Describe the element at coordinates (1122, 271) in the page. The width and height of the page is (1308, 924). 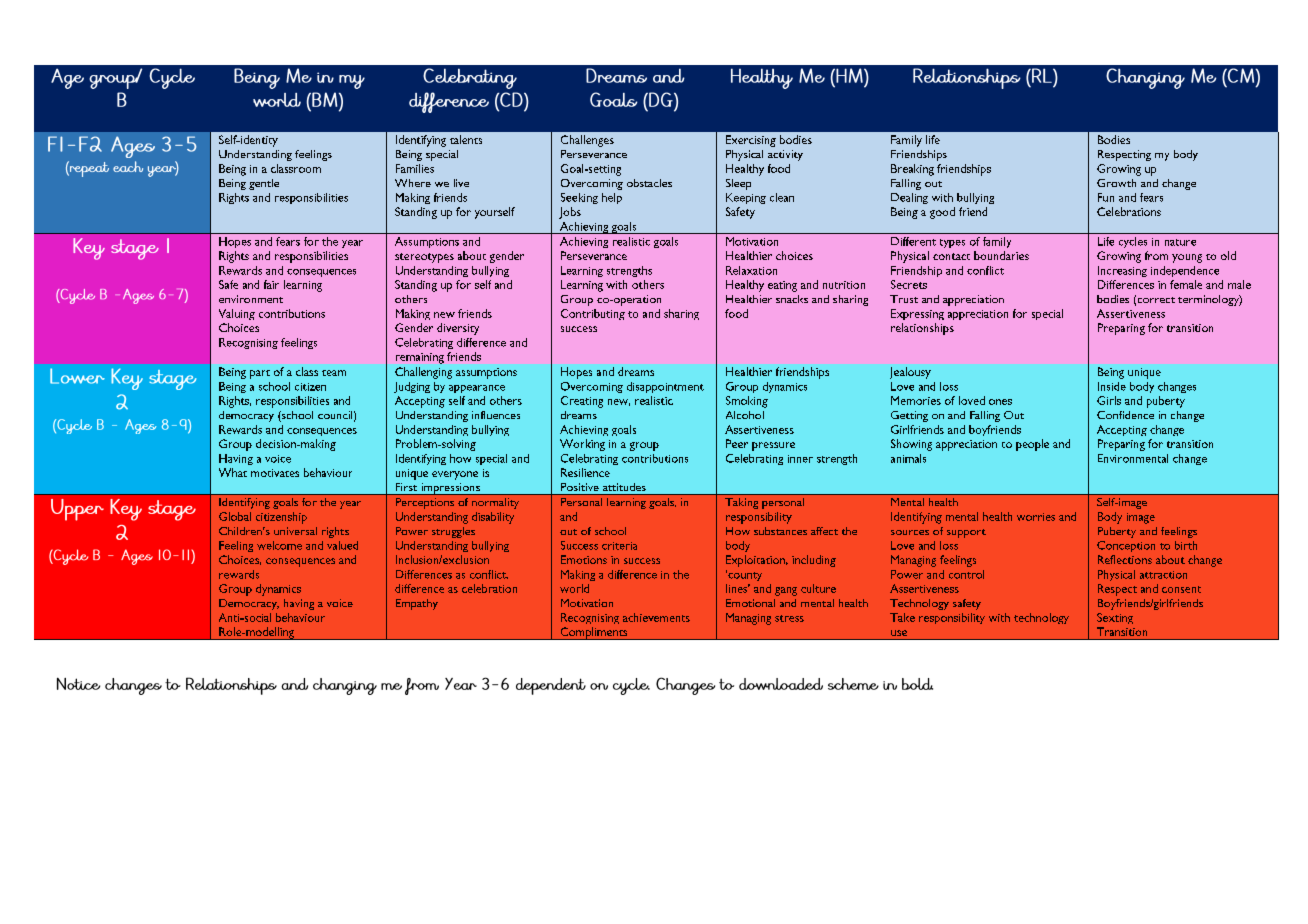
I see `Increasing` at that location.
